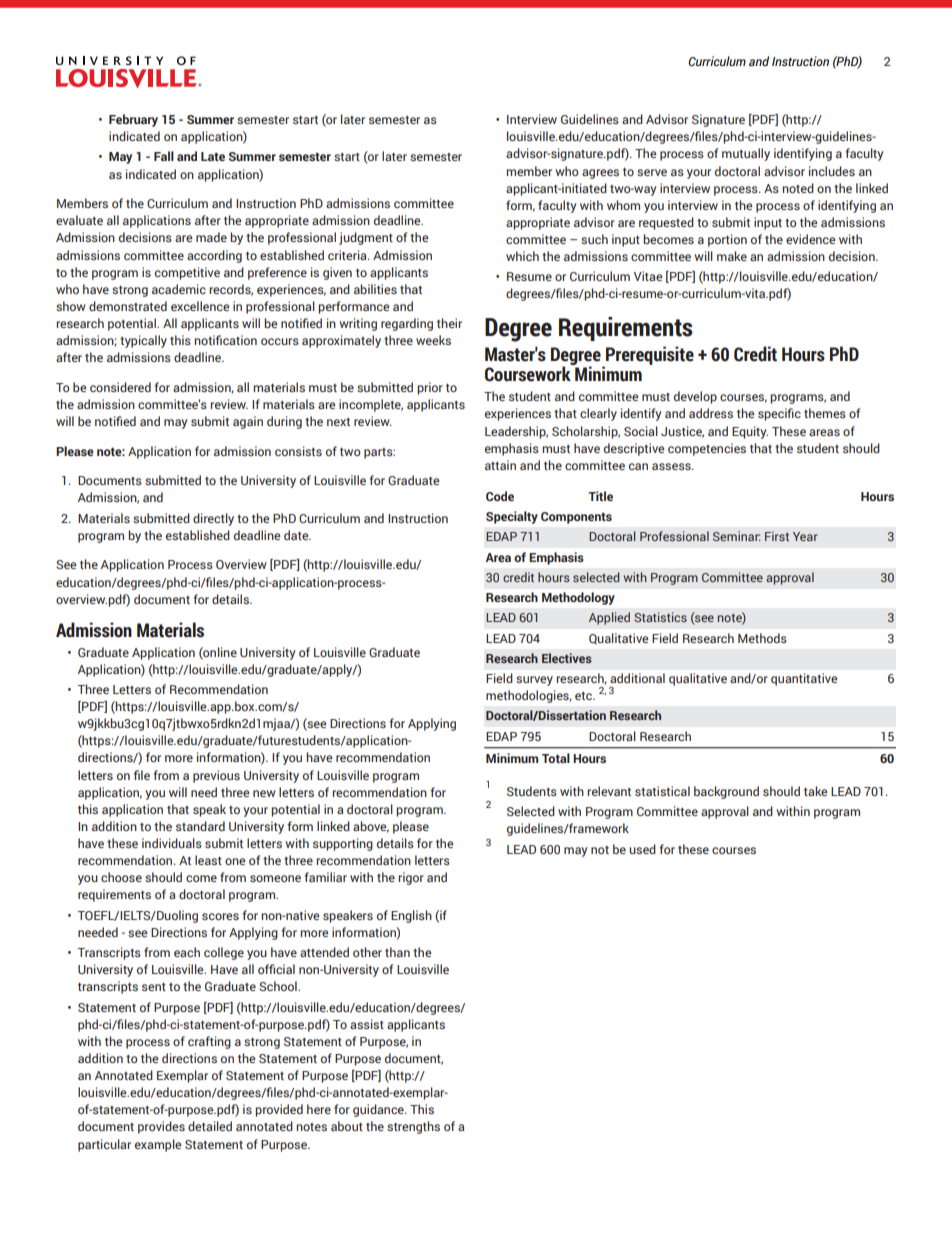 Image resolution: width=952 pixels, height=1233 pixels. I want to click on Fall, so click(164, 156).
